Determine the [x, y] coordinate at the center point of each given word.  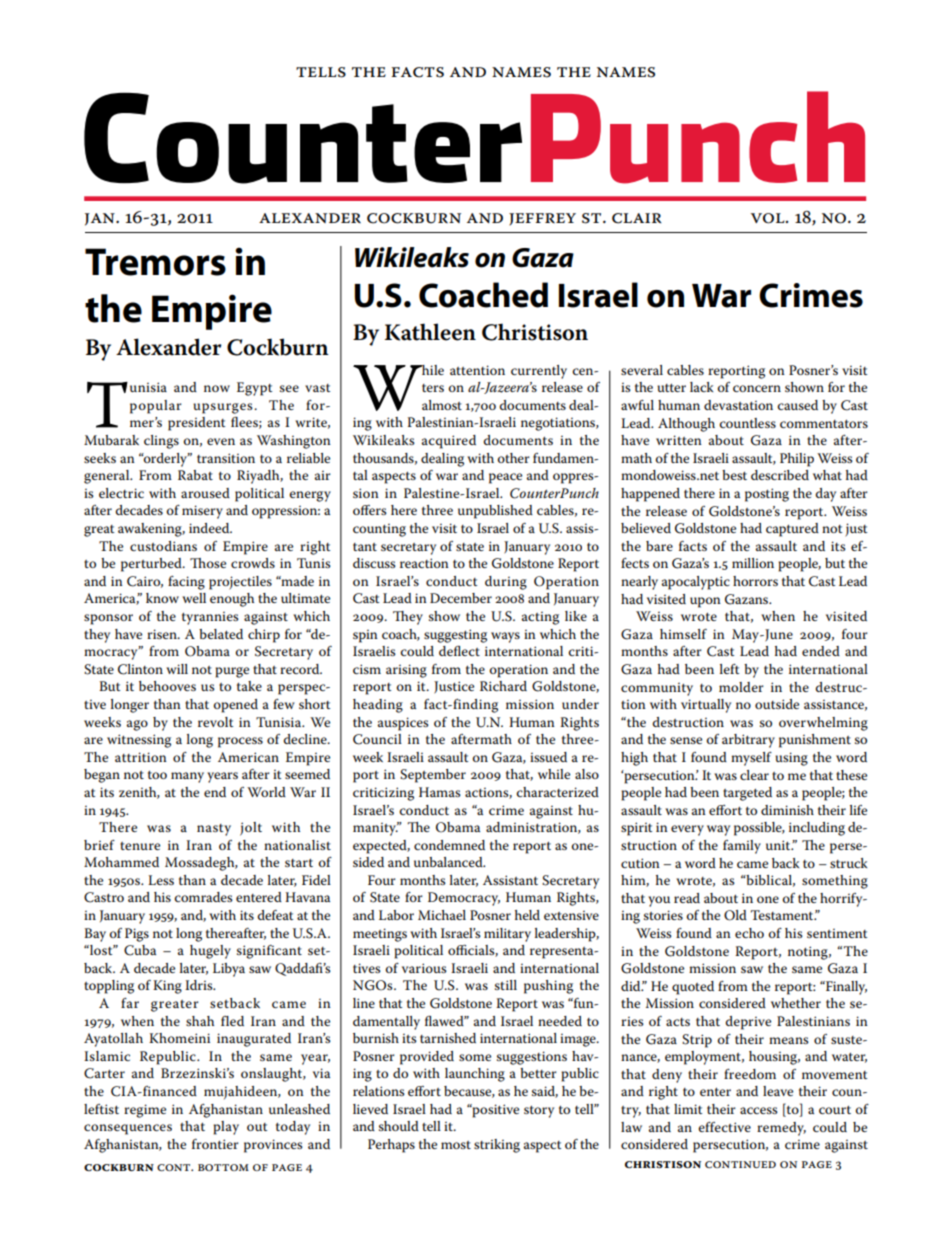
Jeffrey [542, 219]
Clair [636, 218]
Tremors [155, 262]
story [539, 1112]
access [759, 1110]
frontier [215, 1144]
